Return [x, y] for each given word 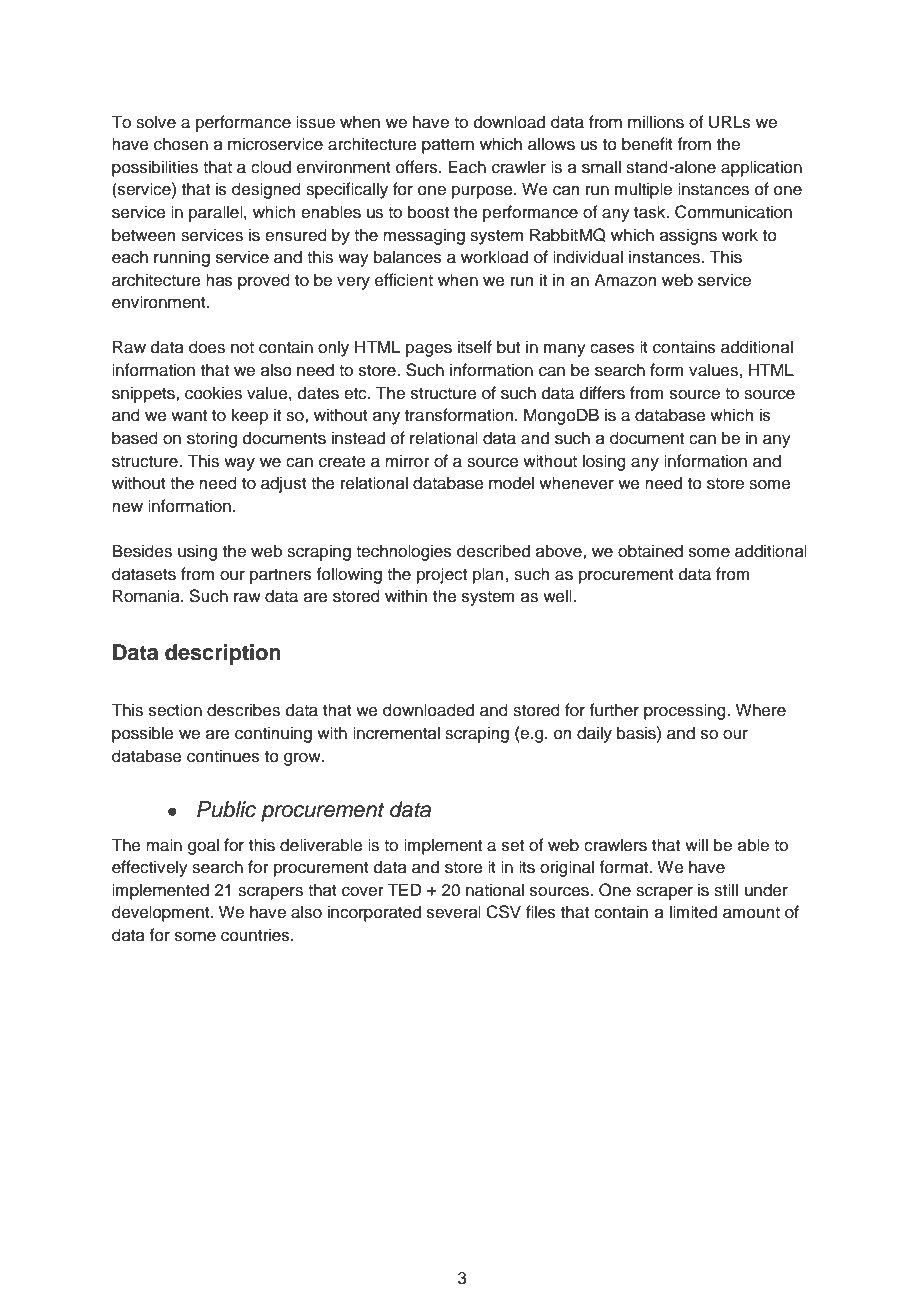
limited [693, 912]
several [454, 912]
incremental [396, 733]
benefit [647, 144]
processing [686, 711]
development [162, 913]
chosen [181, 144]
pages [429, 350]
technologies [404, 552]
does [207, 347]
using [197, 552]
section [175, 710]
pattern [448, 146]
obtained [650, 551]
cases [612, 349]
